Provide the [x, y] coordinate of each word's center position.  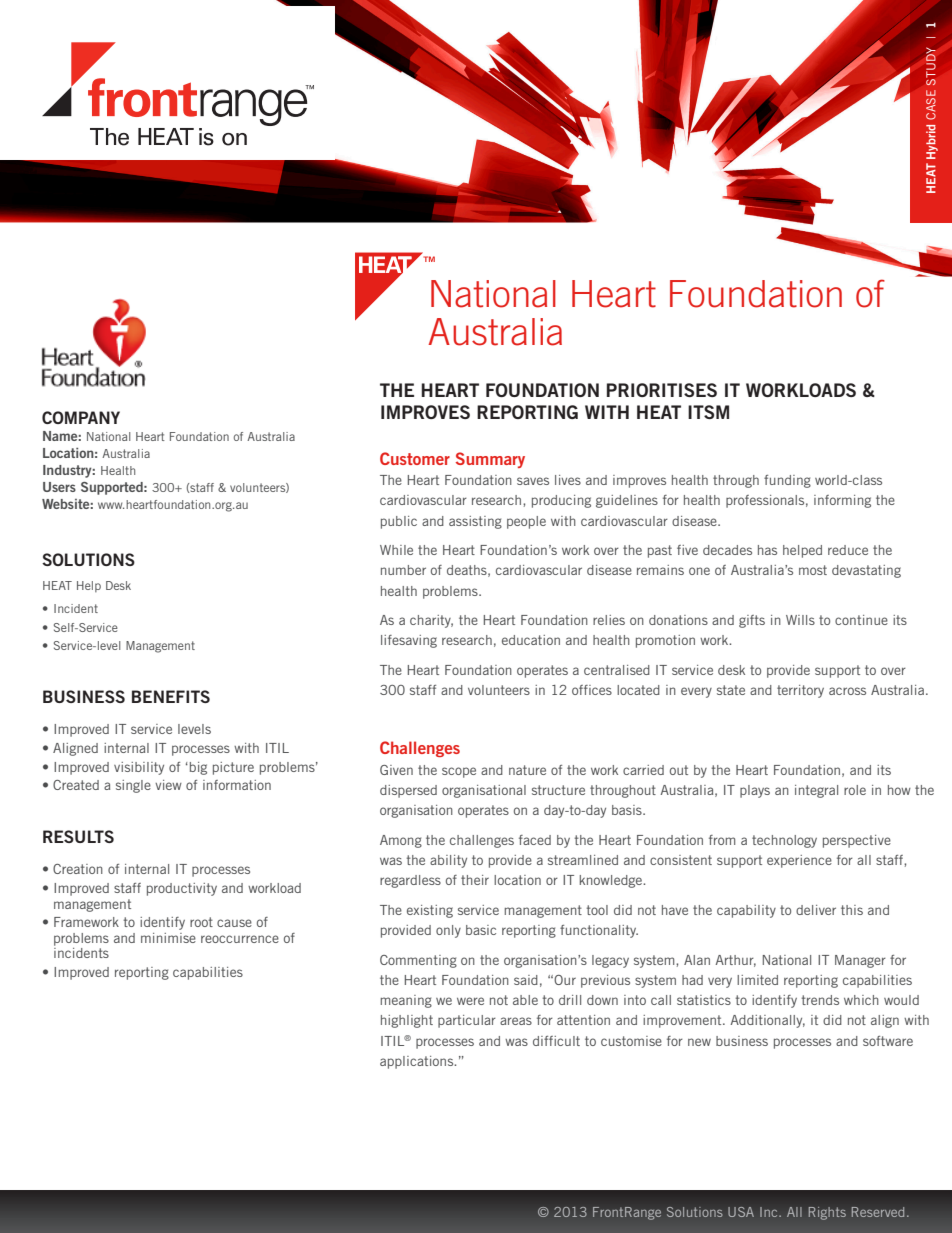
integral [816, 791]
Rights [827, 1213]
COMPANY [81, 417]
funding [787, 481]
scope [459, 772]
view [168, 785]
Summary [490, 460]
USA [741, 1212]
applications [418, 1062]
